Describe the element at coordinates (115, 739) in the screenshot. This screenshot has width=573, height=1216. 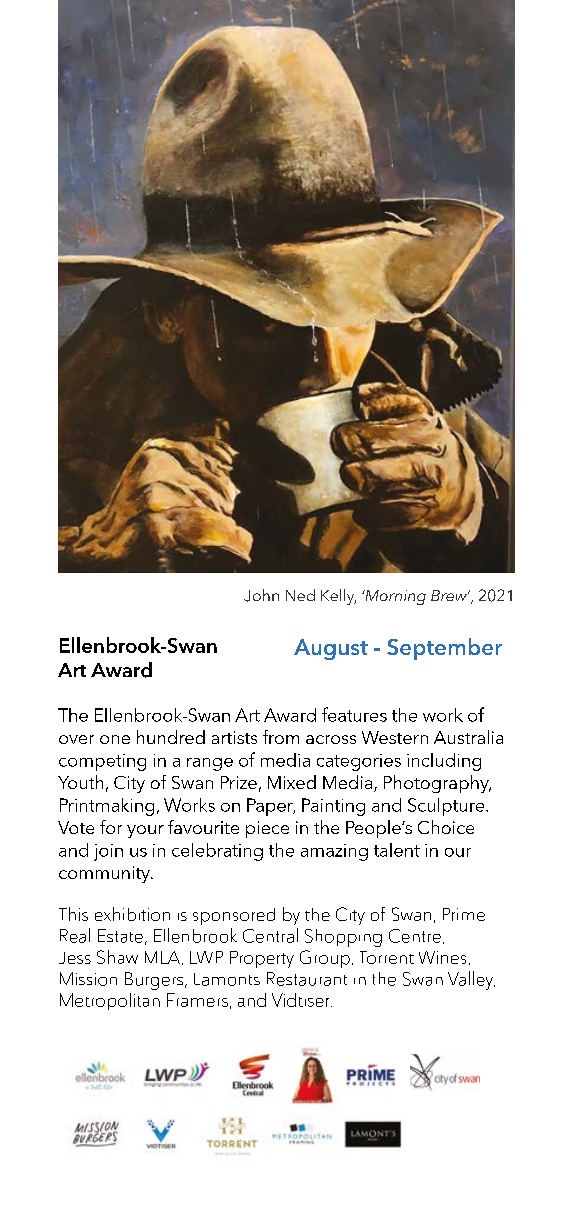
I see `one` at that location.
